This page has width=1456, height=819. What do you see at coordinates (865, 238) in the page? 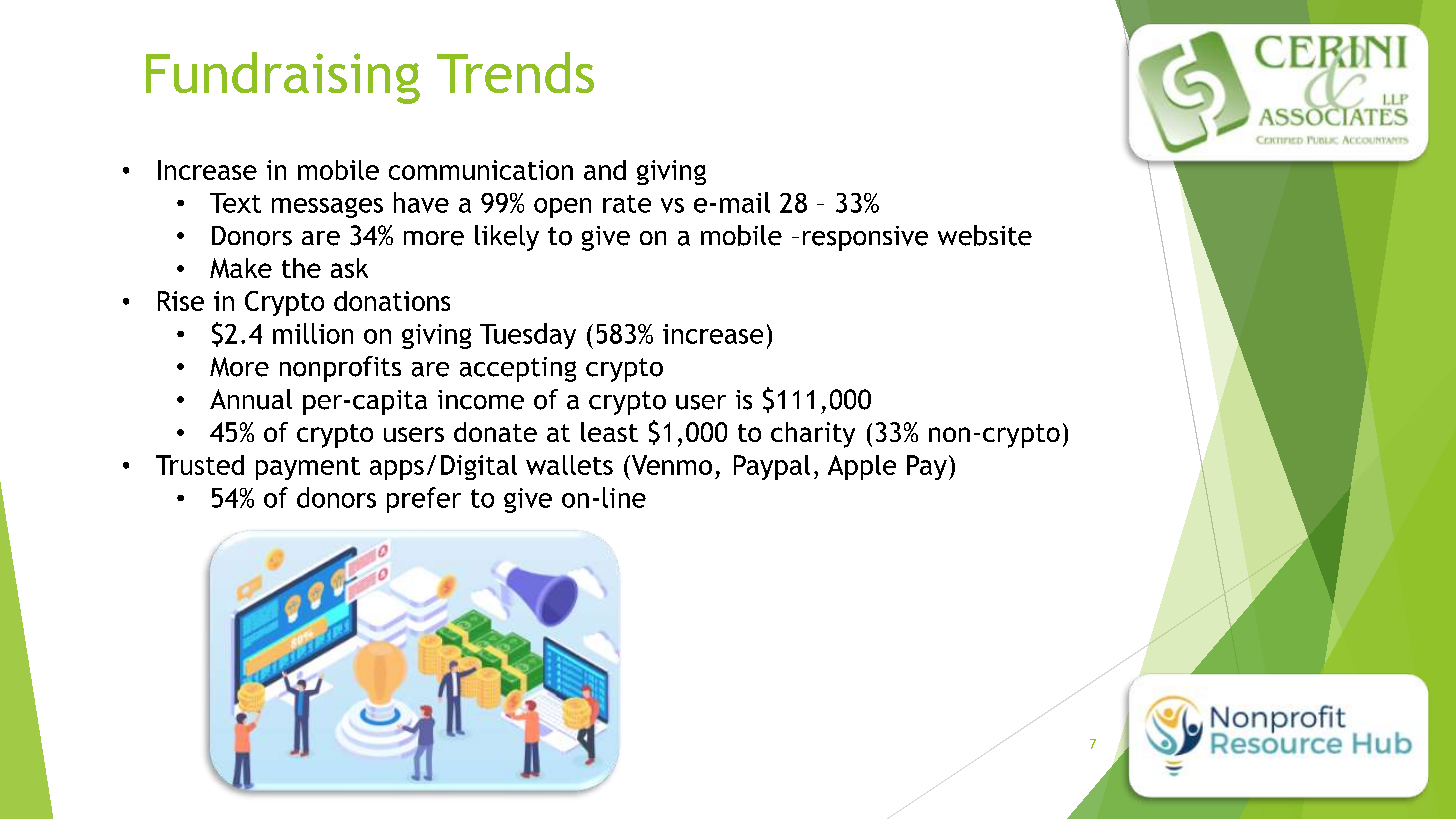
I see `responsive` at bounding box center [865, 238].
